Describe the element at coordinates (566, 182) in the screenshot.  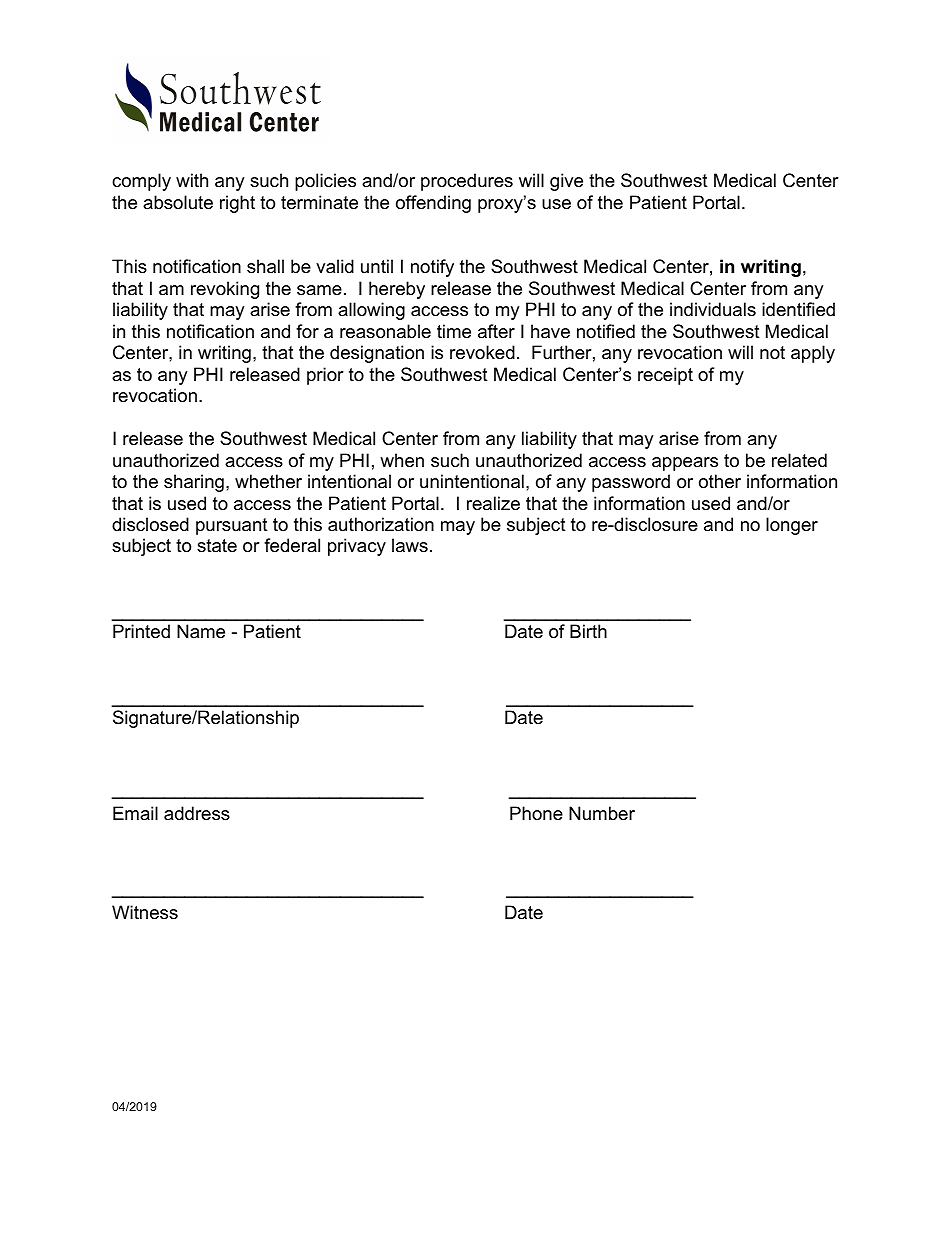
I see `give` at that location.
